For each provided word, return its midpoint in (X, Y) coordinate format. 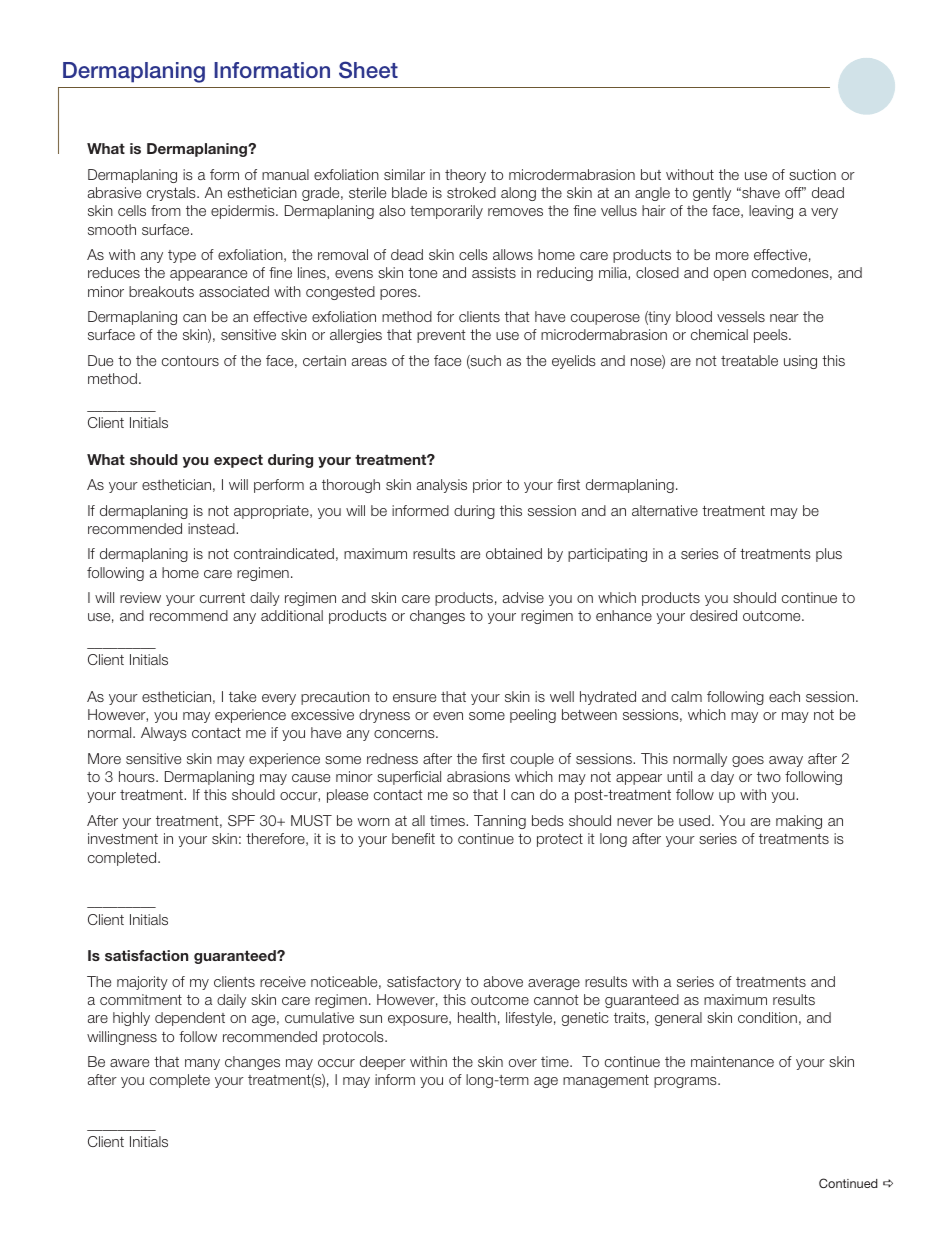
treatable (749, 360)
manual (285, 174)
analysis (442, 486)
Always (164, 734)
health (477, 1017)
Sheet (368, 70)
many (202, 1064)
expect (238, 461)
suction (812, 174)
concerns (405, 734)
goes (748, 761)
